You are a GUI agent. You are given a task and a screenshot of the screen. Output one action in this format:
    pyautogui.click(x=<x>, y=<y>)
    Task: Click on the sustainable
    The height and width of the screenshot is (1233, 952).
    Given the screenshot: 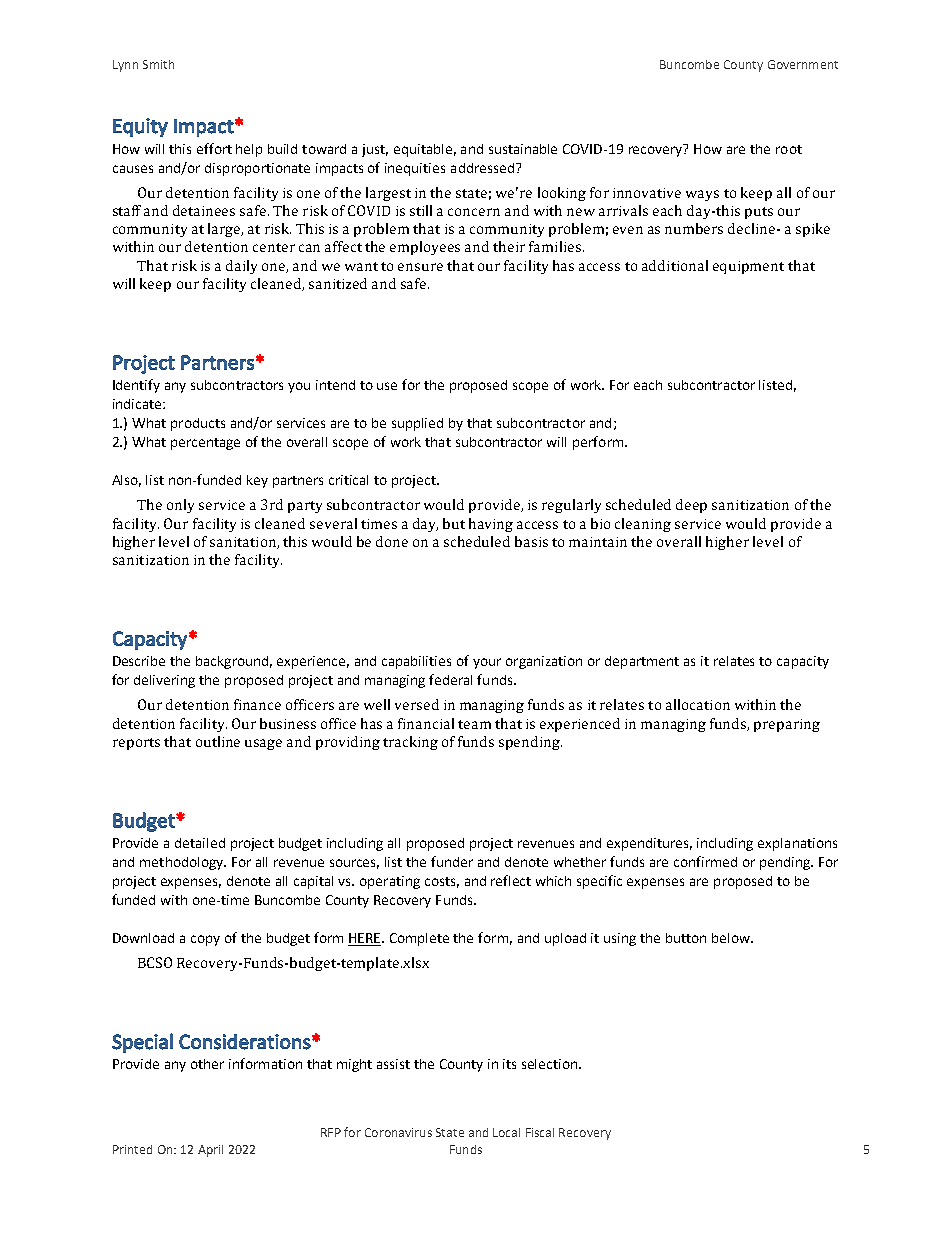 What is the action you would take?
    pyautogui.click(x=523, y=149)
